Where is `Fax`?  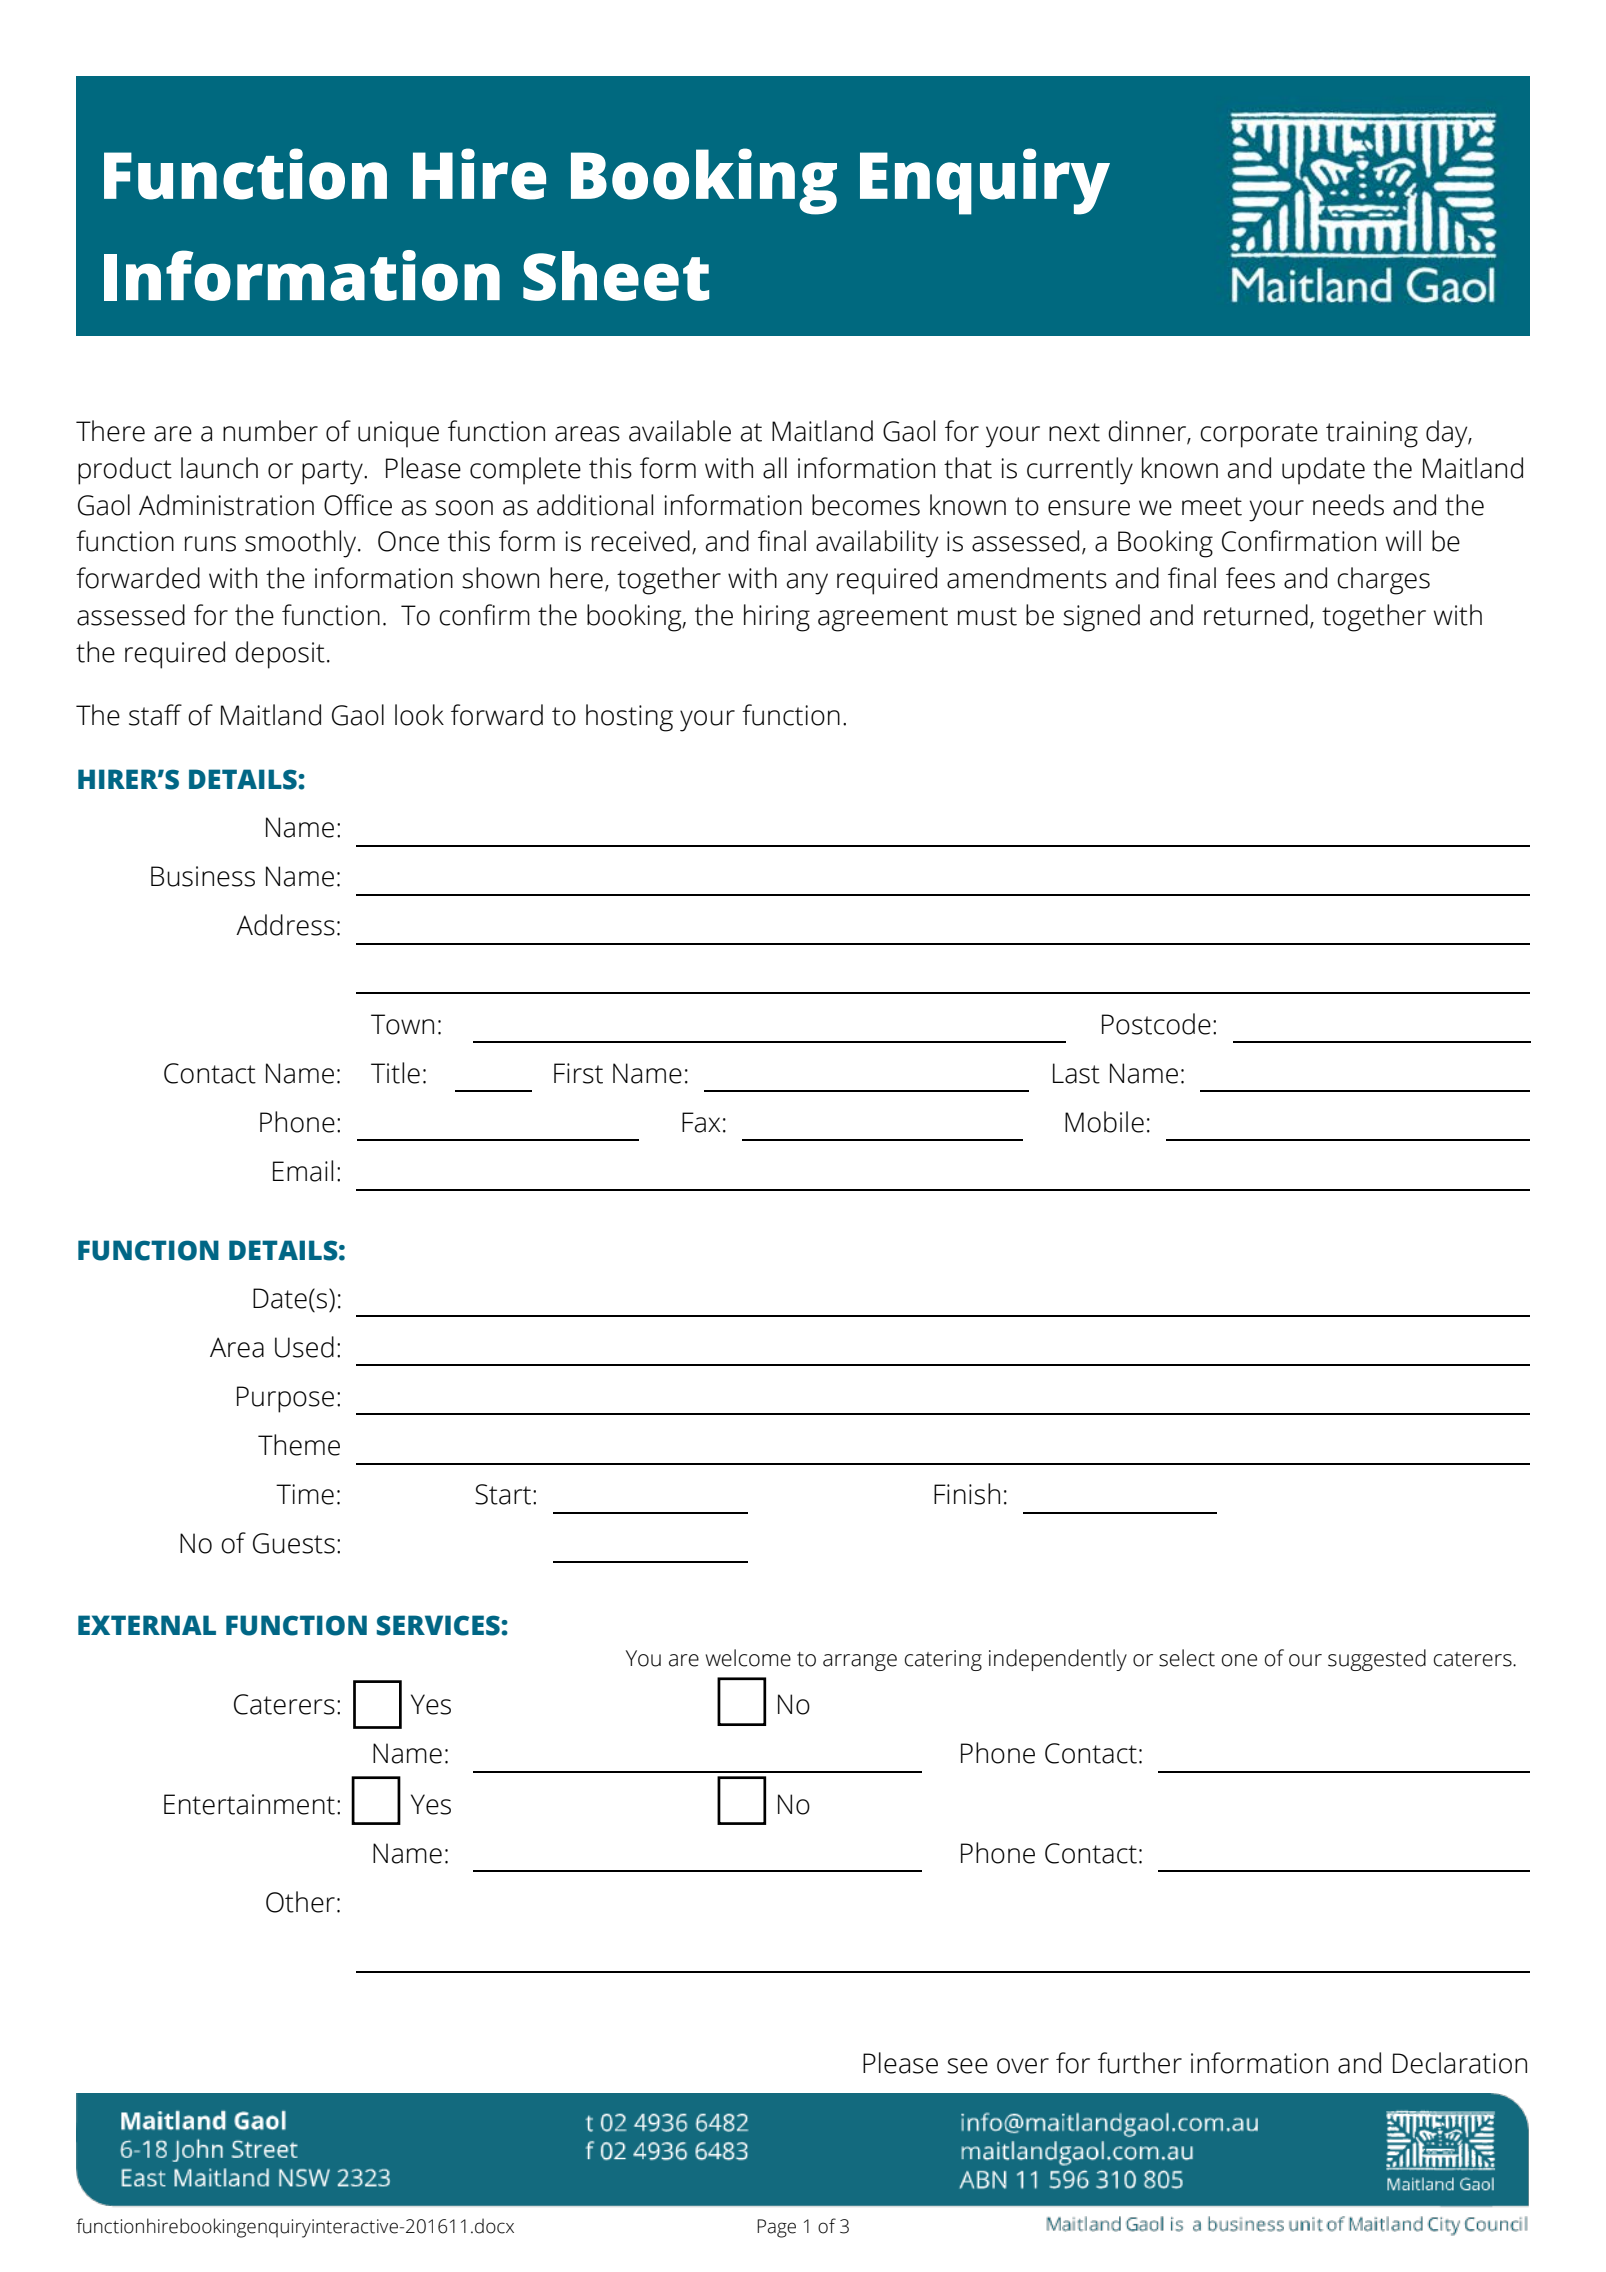
Fax is located at coordinates (701, 1122).
